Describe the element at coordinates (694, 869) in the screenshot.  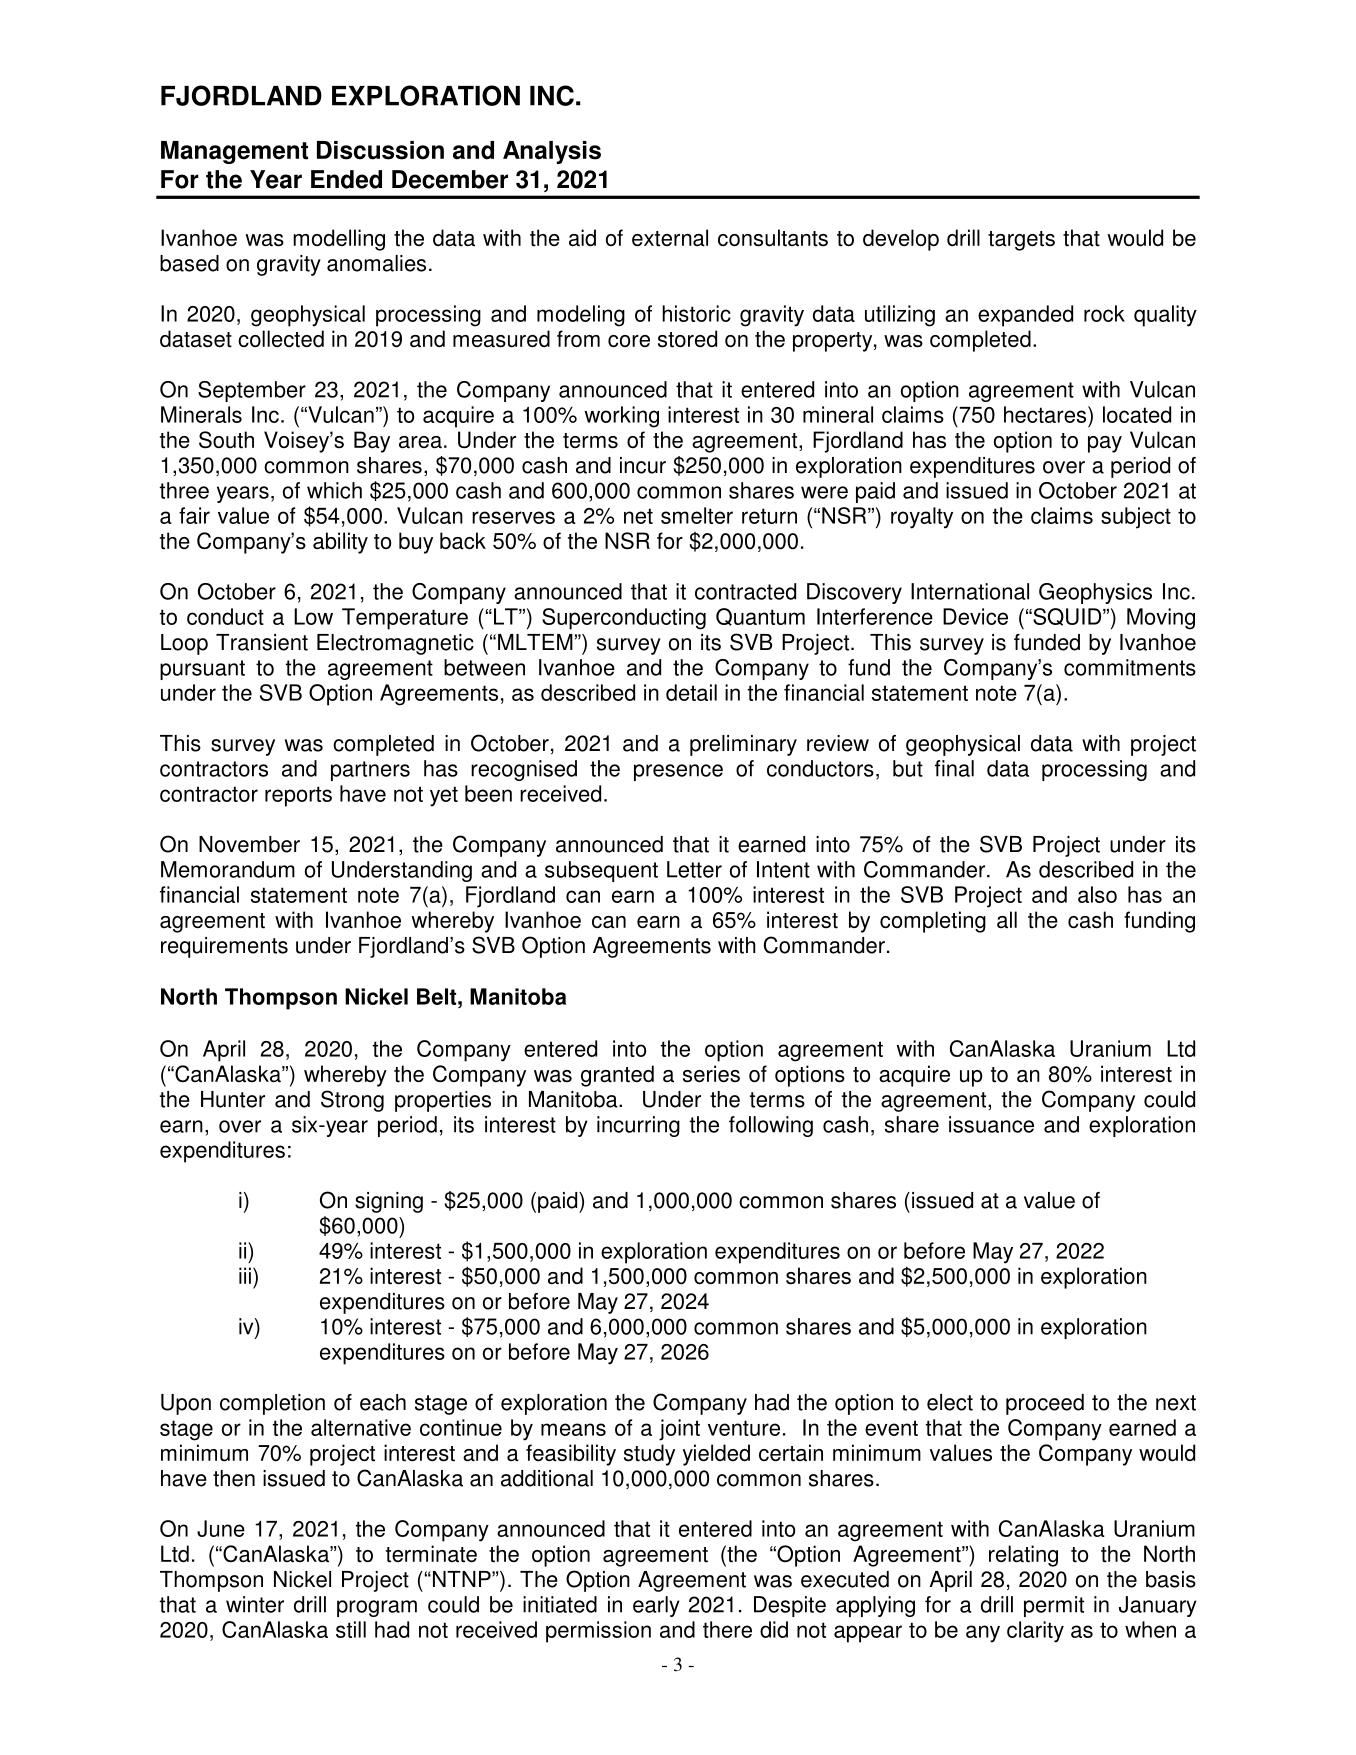
I see `Letter` at that location.
